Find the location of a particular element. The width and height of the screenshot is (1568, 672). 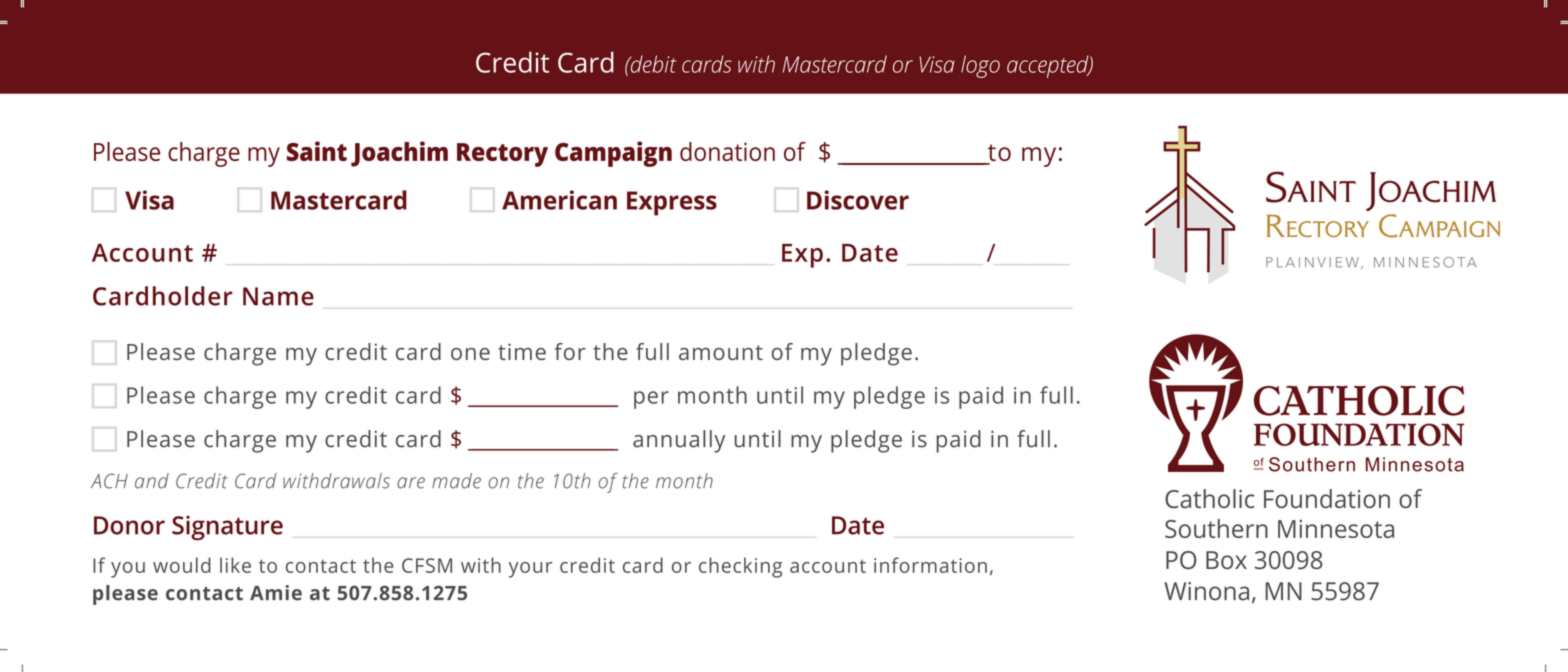

logo is located at coordinates (980, 66).
